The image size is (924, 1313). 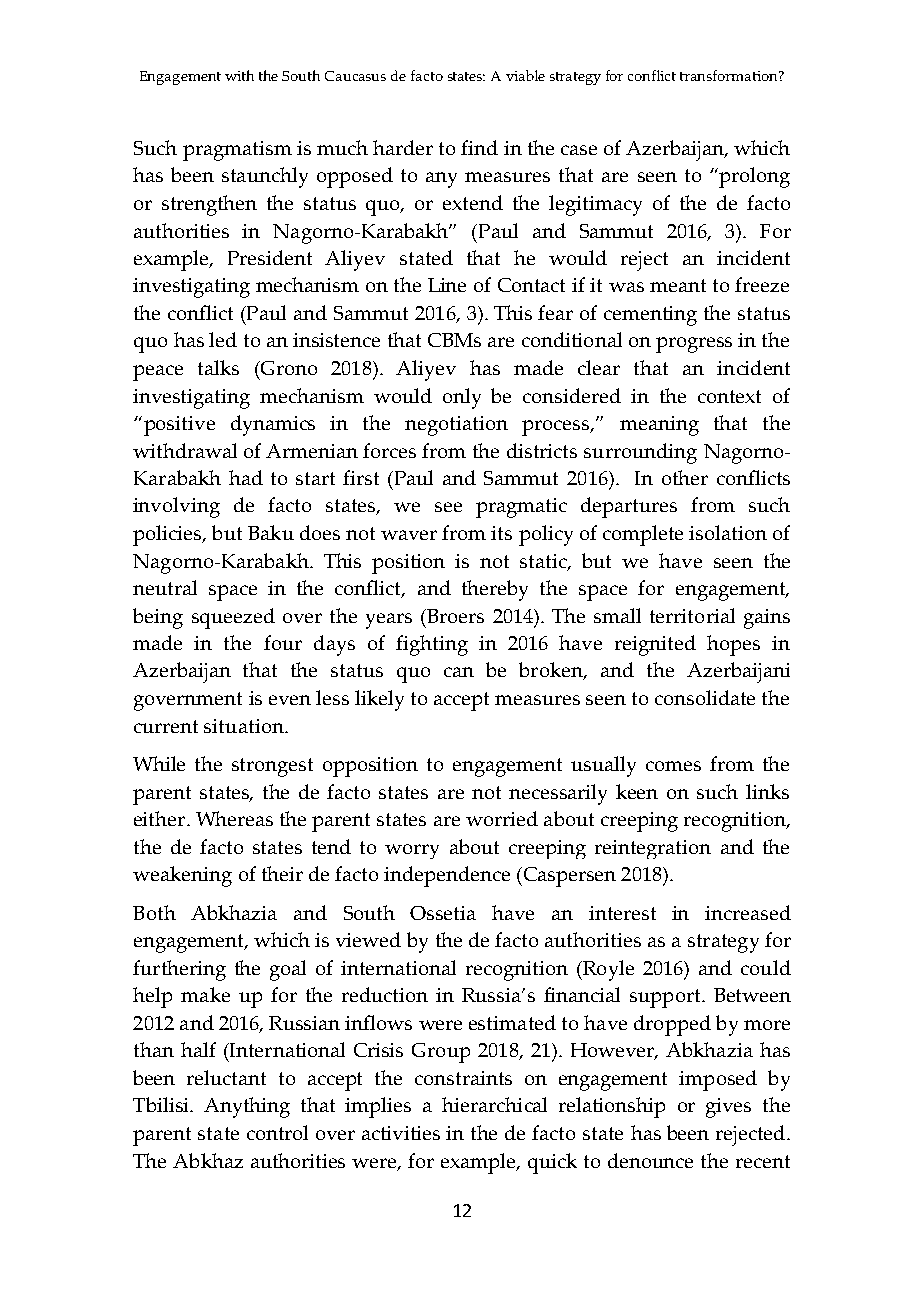 What do you see at coordinates (237, 151) in the image?
I see `pragmatism` at bounding box center [237, 151].
